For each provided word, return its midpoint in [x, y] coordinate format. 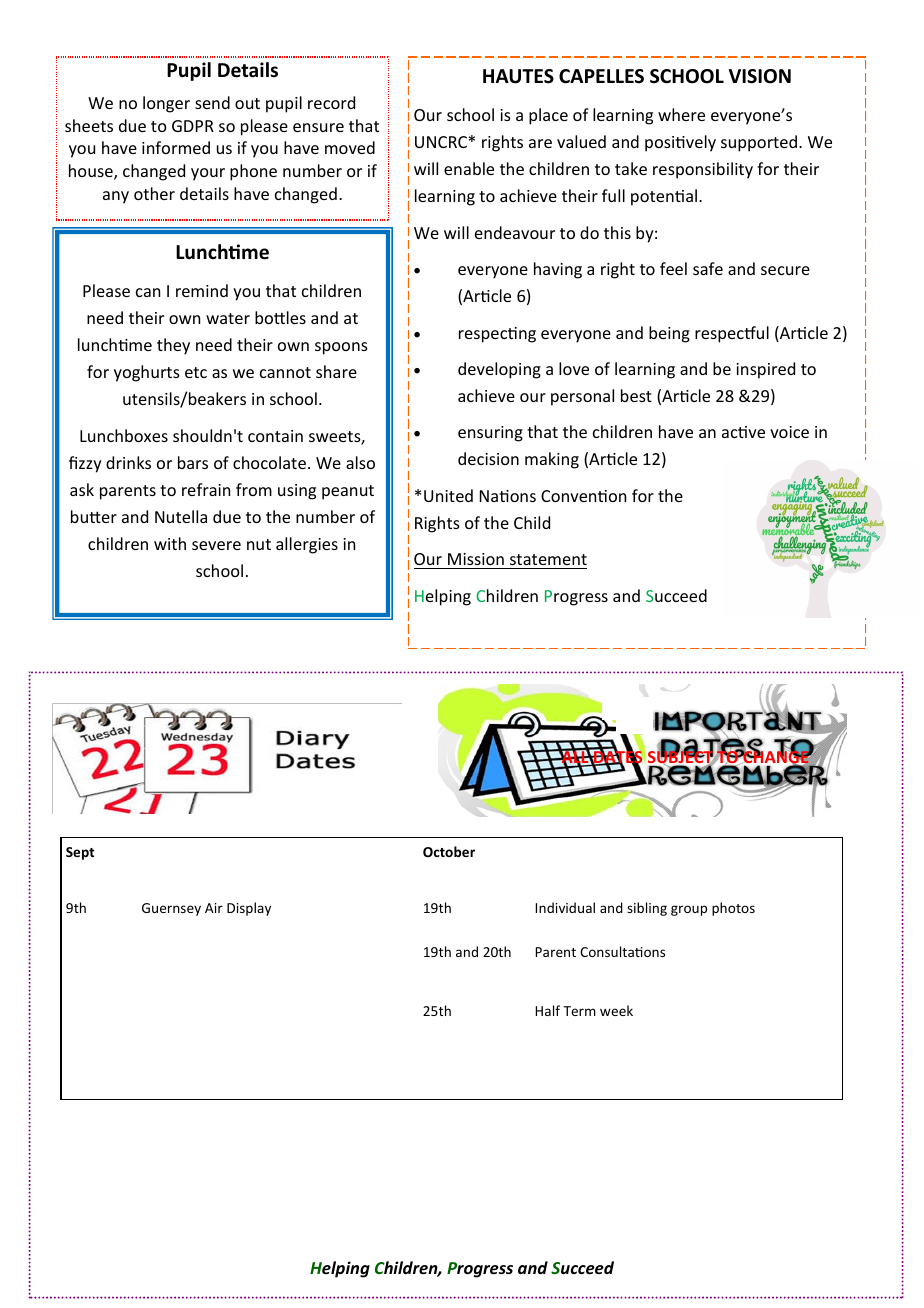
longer [166, 104]
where [681, 114]
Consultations [622, 951]
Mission [476, 561]
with [170, 543]
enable [469, 168]
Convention [583, 496]
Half [547, 1010]
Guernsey [171, 909]
